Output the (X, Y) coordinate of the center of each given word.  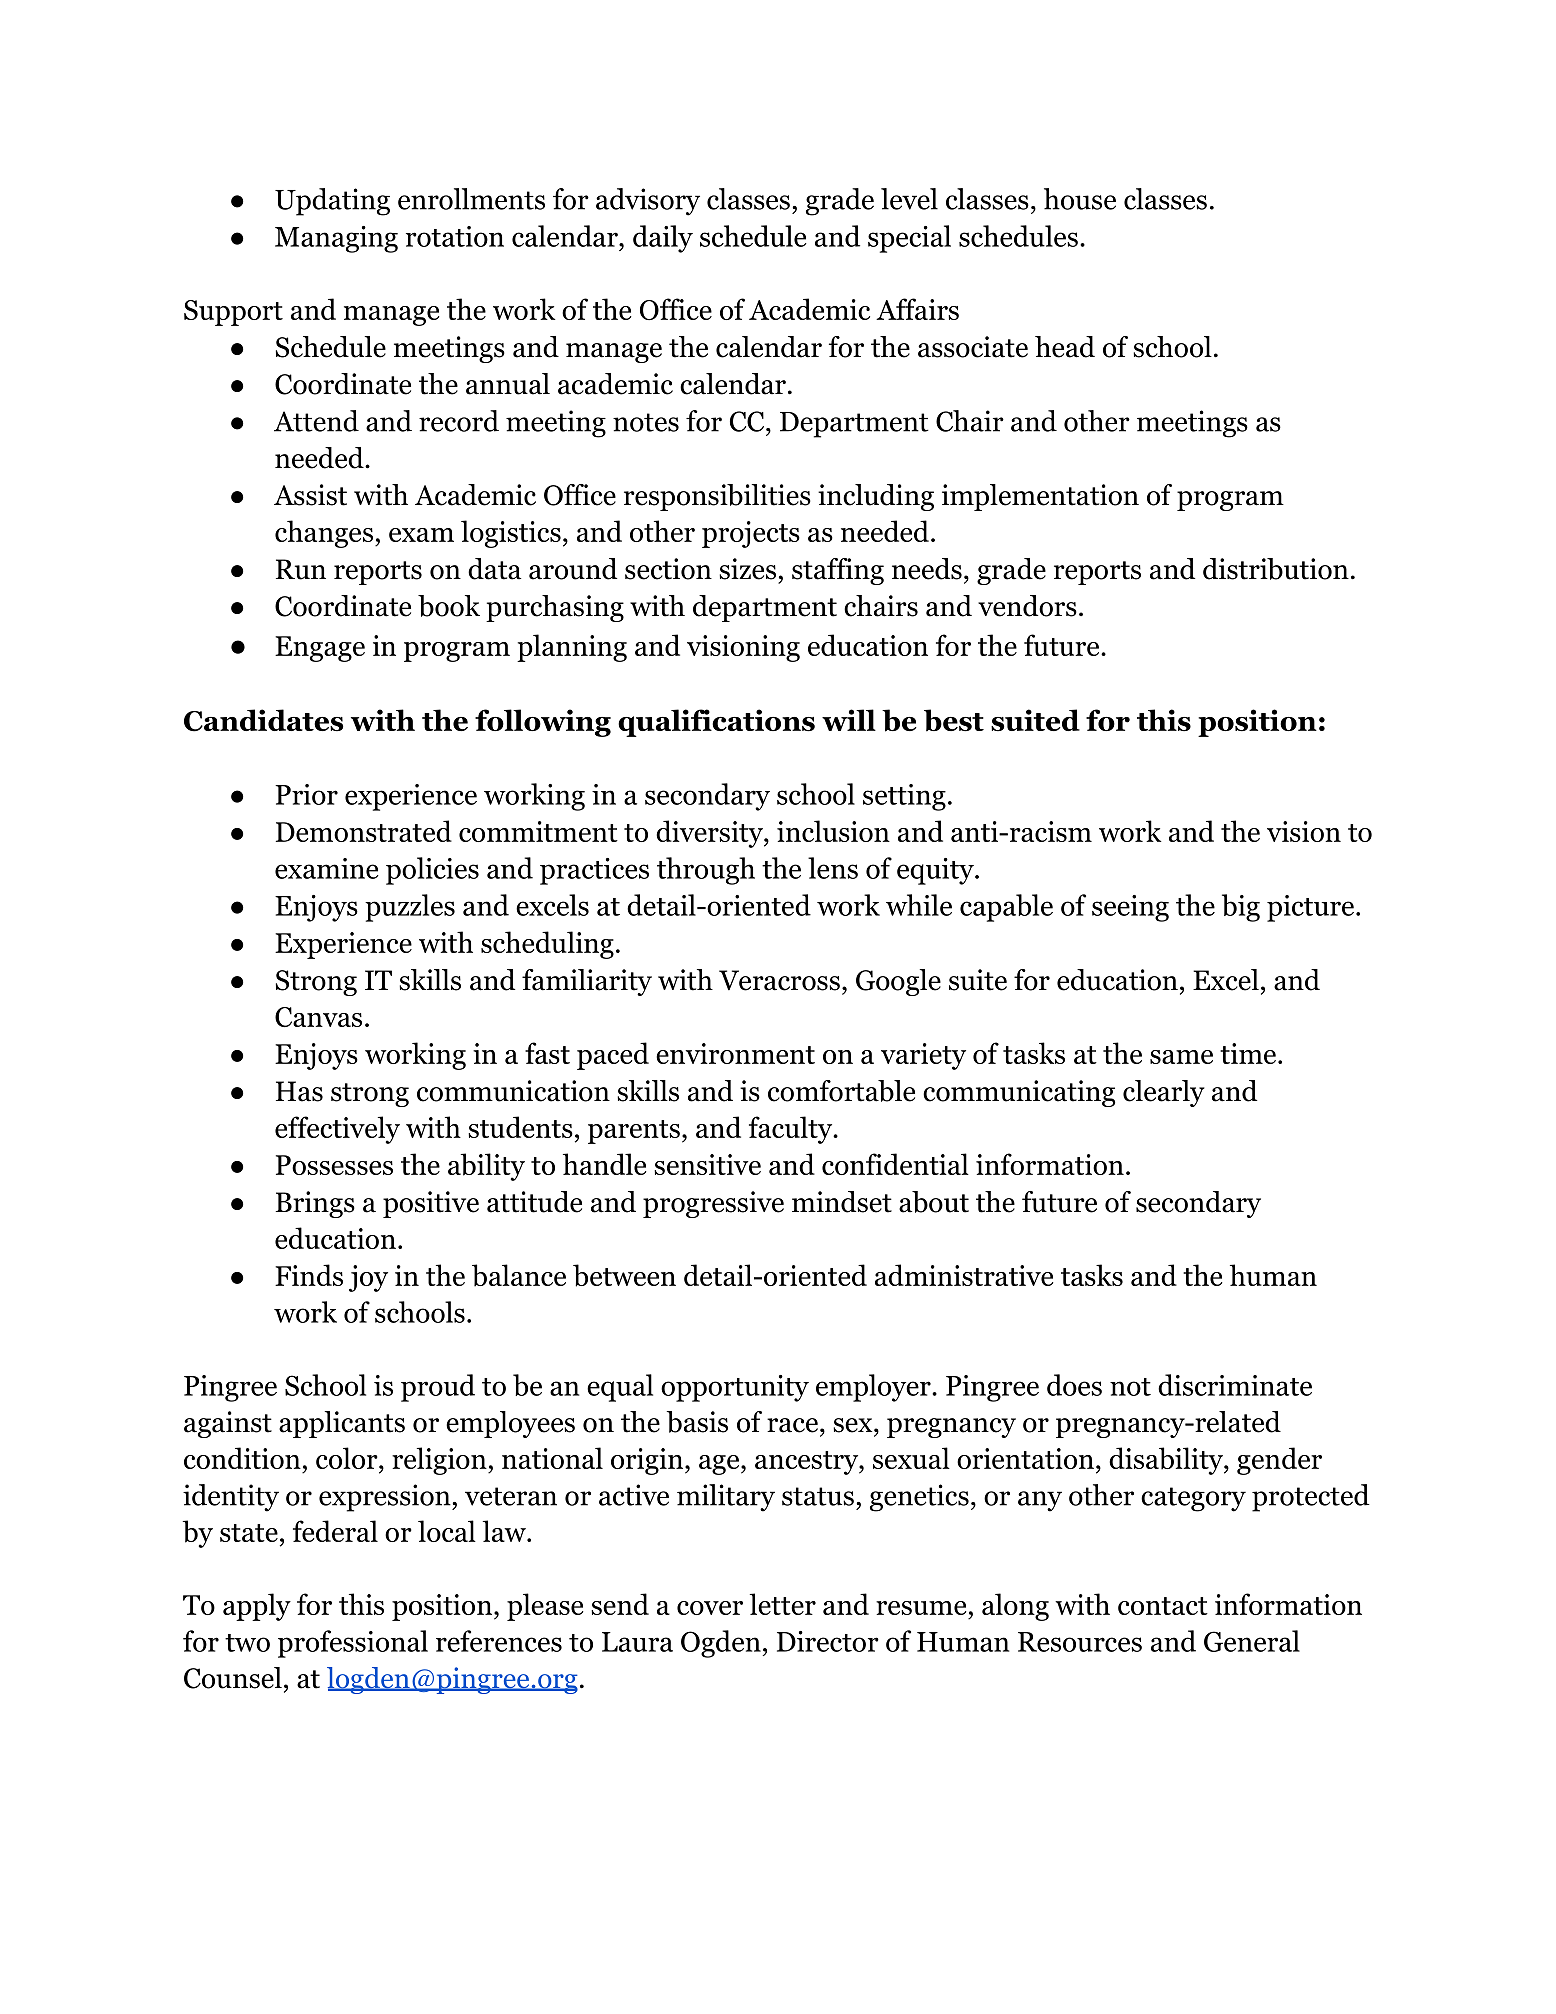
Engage (320, 649)
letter (783, 1604)
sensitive (707, 1164)
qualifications (716, 723)
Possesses (334, 1165)
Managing (336, 239)
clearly (1164, 1093)
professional (353, 1644)
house (1080, 199)
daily (663, 239)
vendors (1027, 606)
